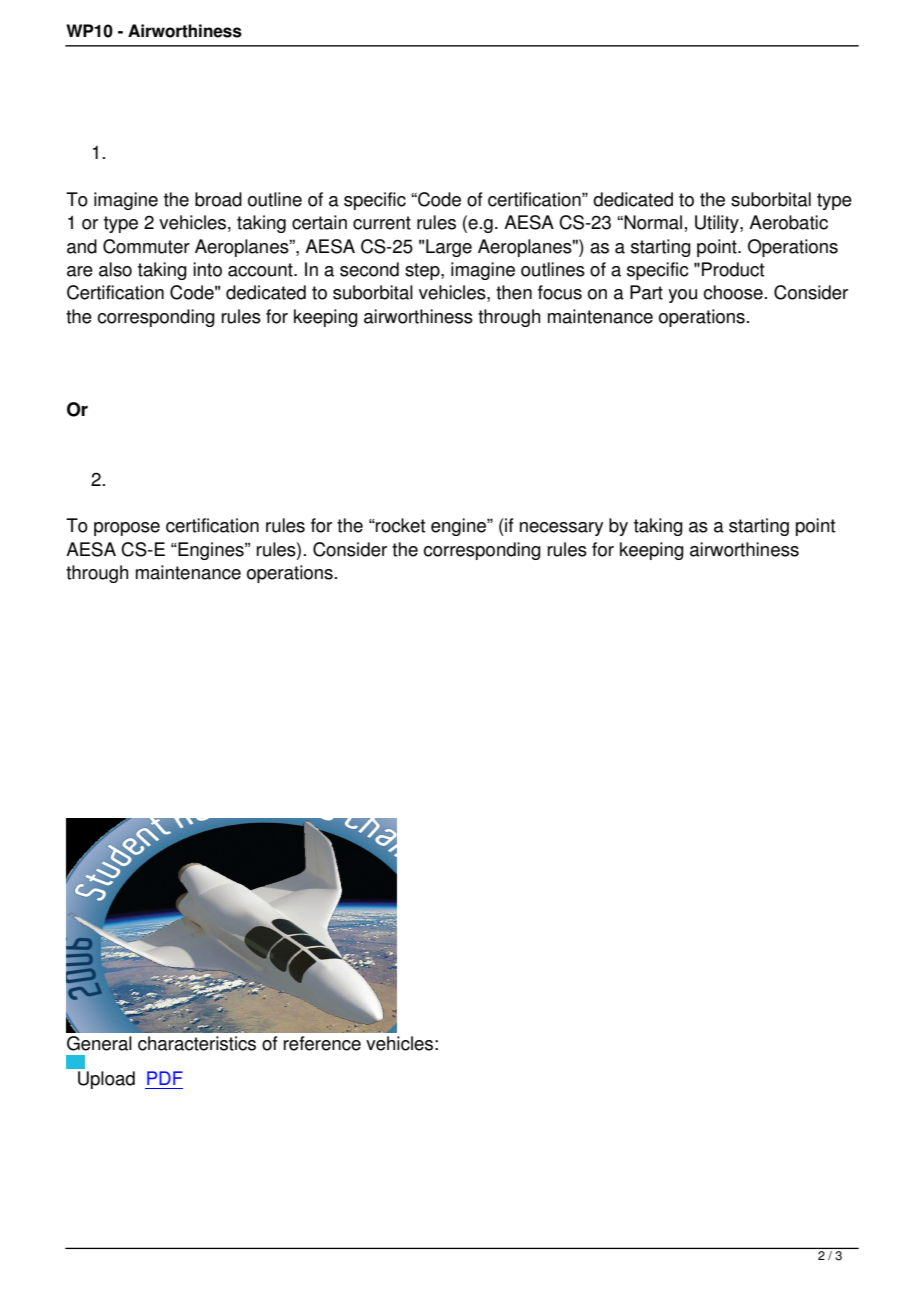  Describe the element at coordinates (146, 246) in the page. I see `Commuter` at that location.
